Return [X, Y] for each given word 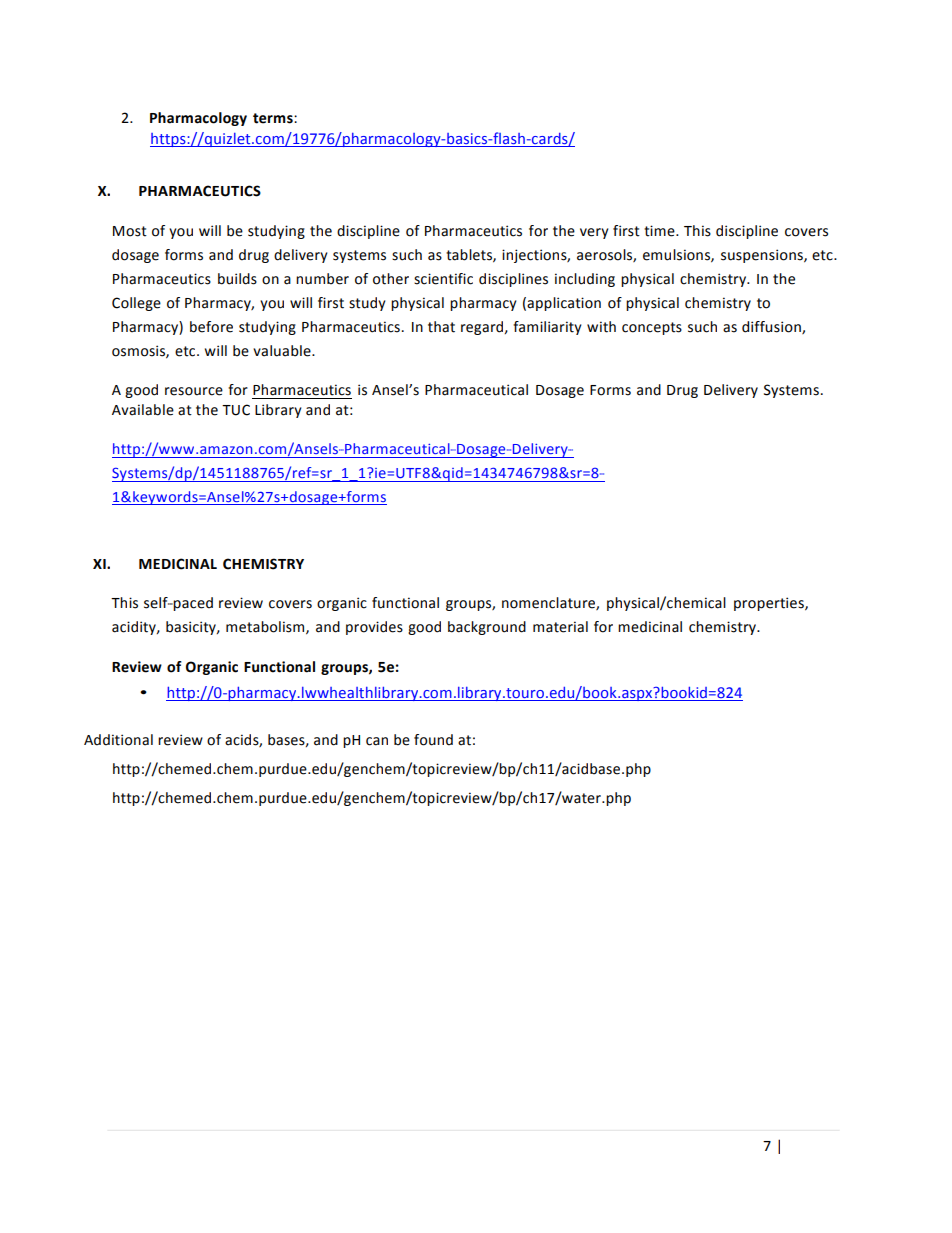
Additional [118, 740]
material [560, 627]
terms [274, 118]
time [660, 231]
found [433, 740]
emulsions [677, 255]
